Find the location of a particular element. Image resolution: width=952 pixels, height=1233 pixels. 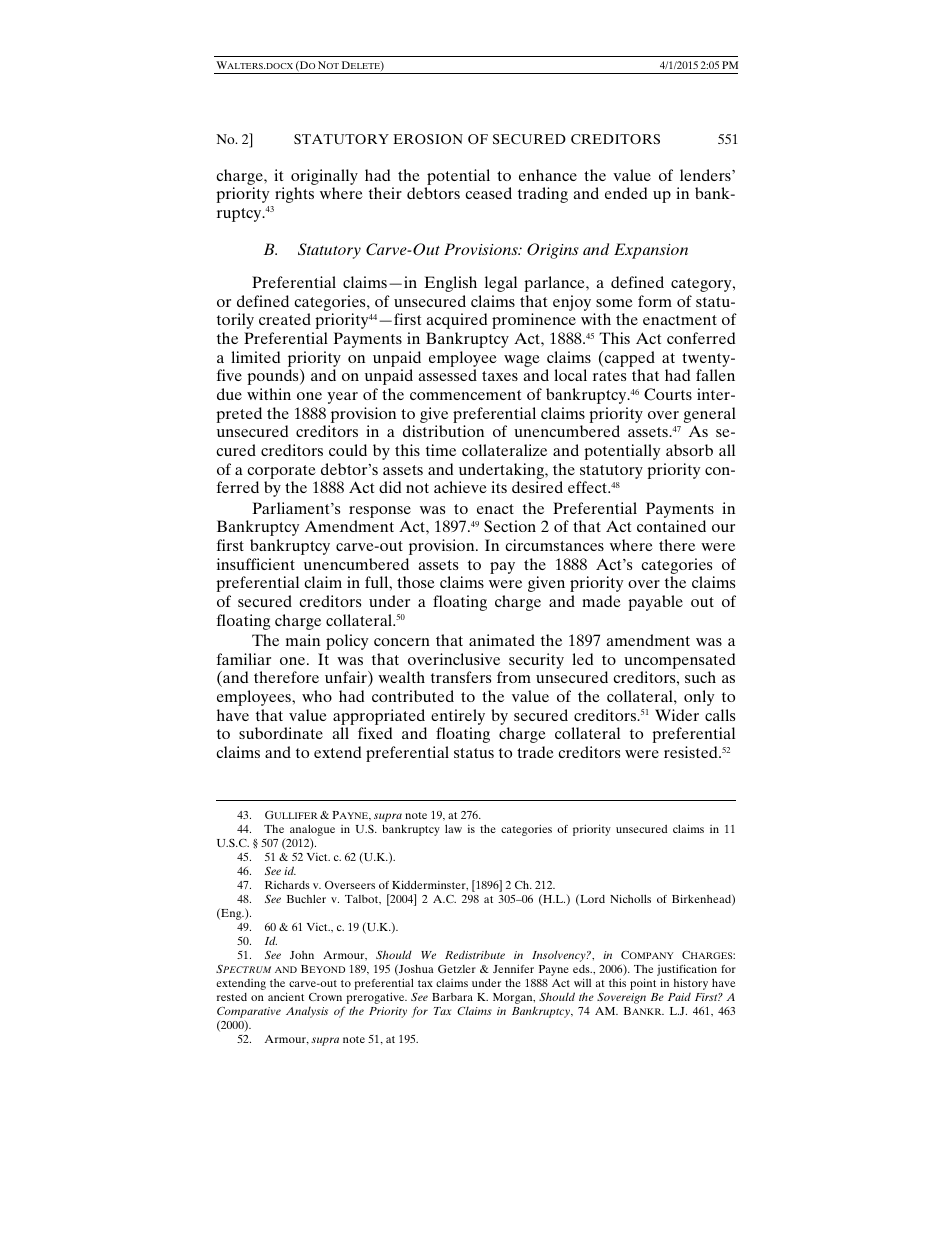

ancient is located at coordinates (286, 996).
